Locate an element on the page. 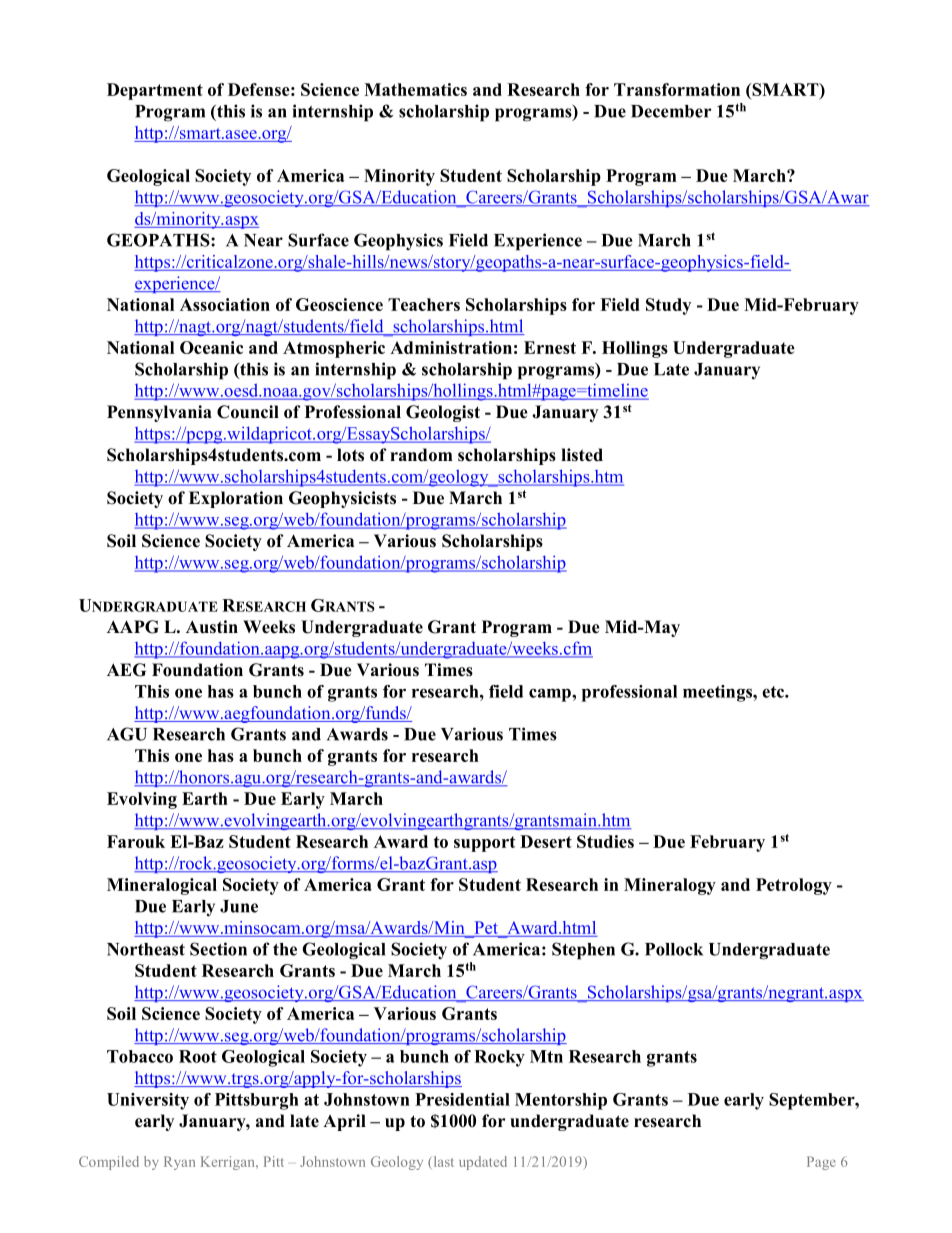  Mathematics is located at coordinates (415, 89).
